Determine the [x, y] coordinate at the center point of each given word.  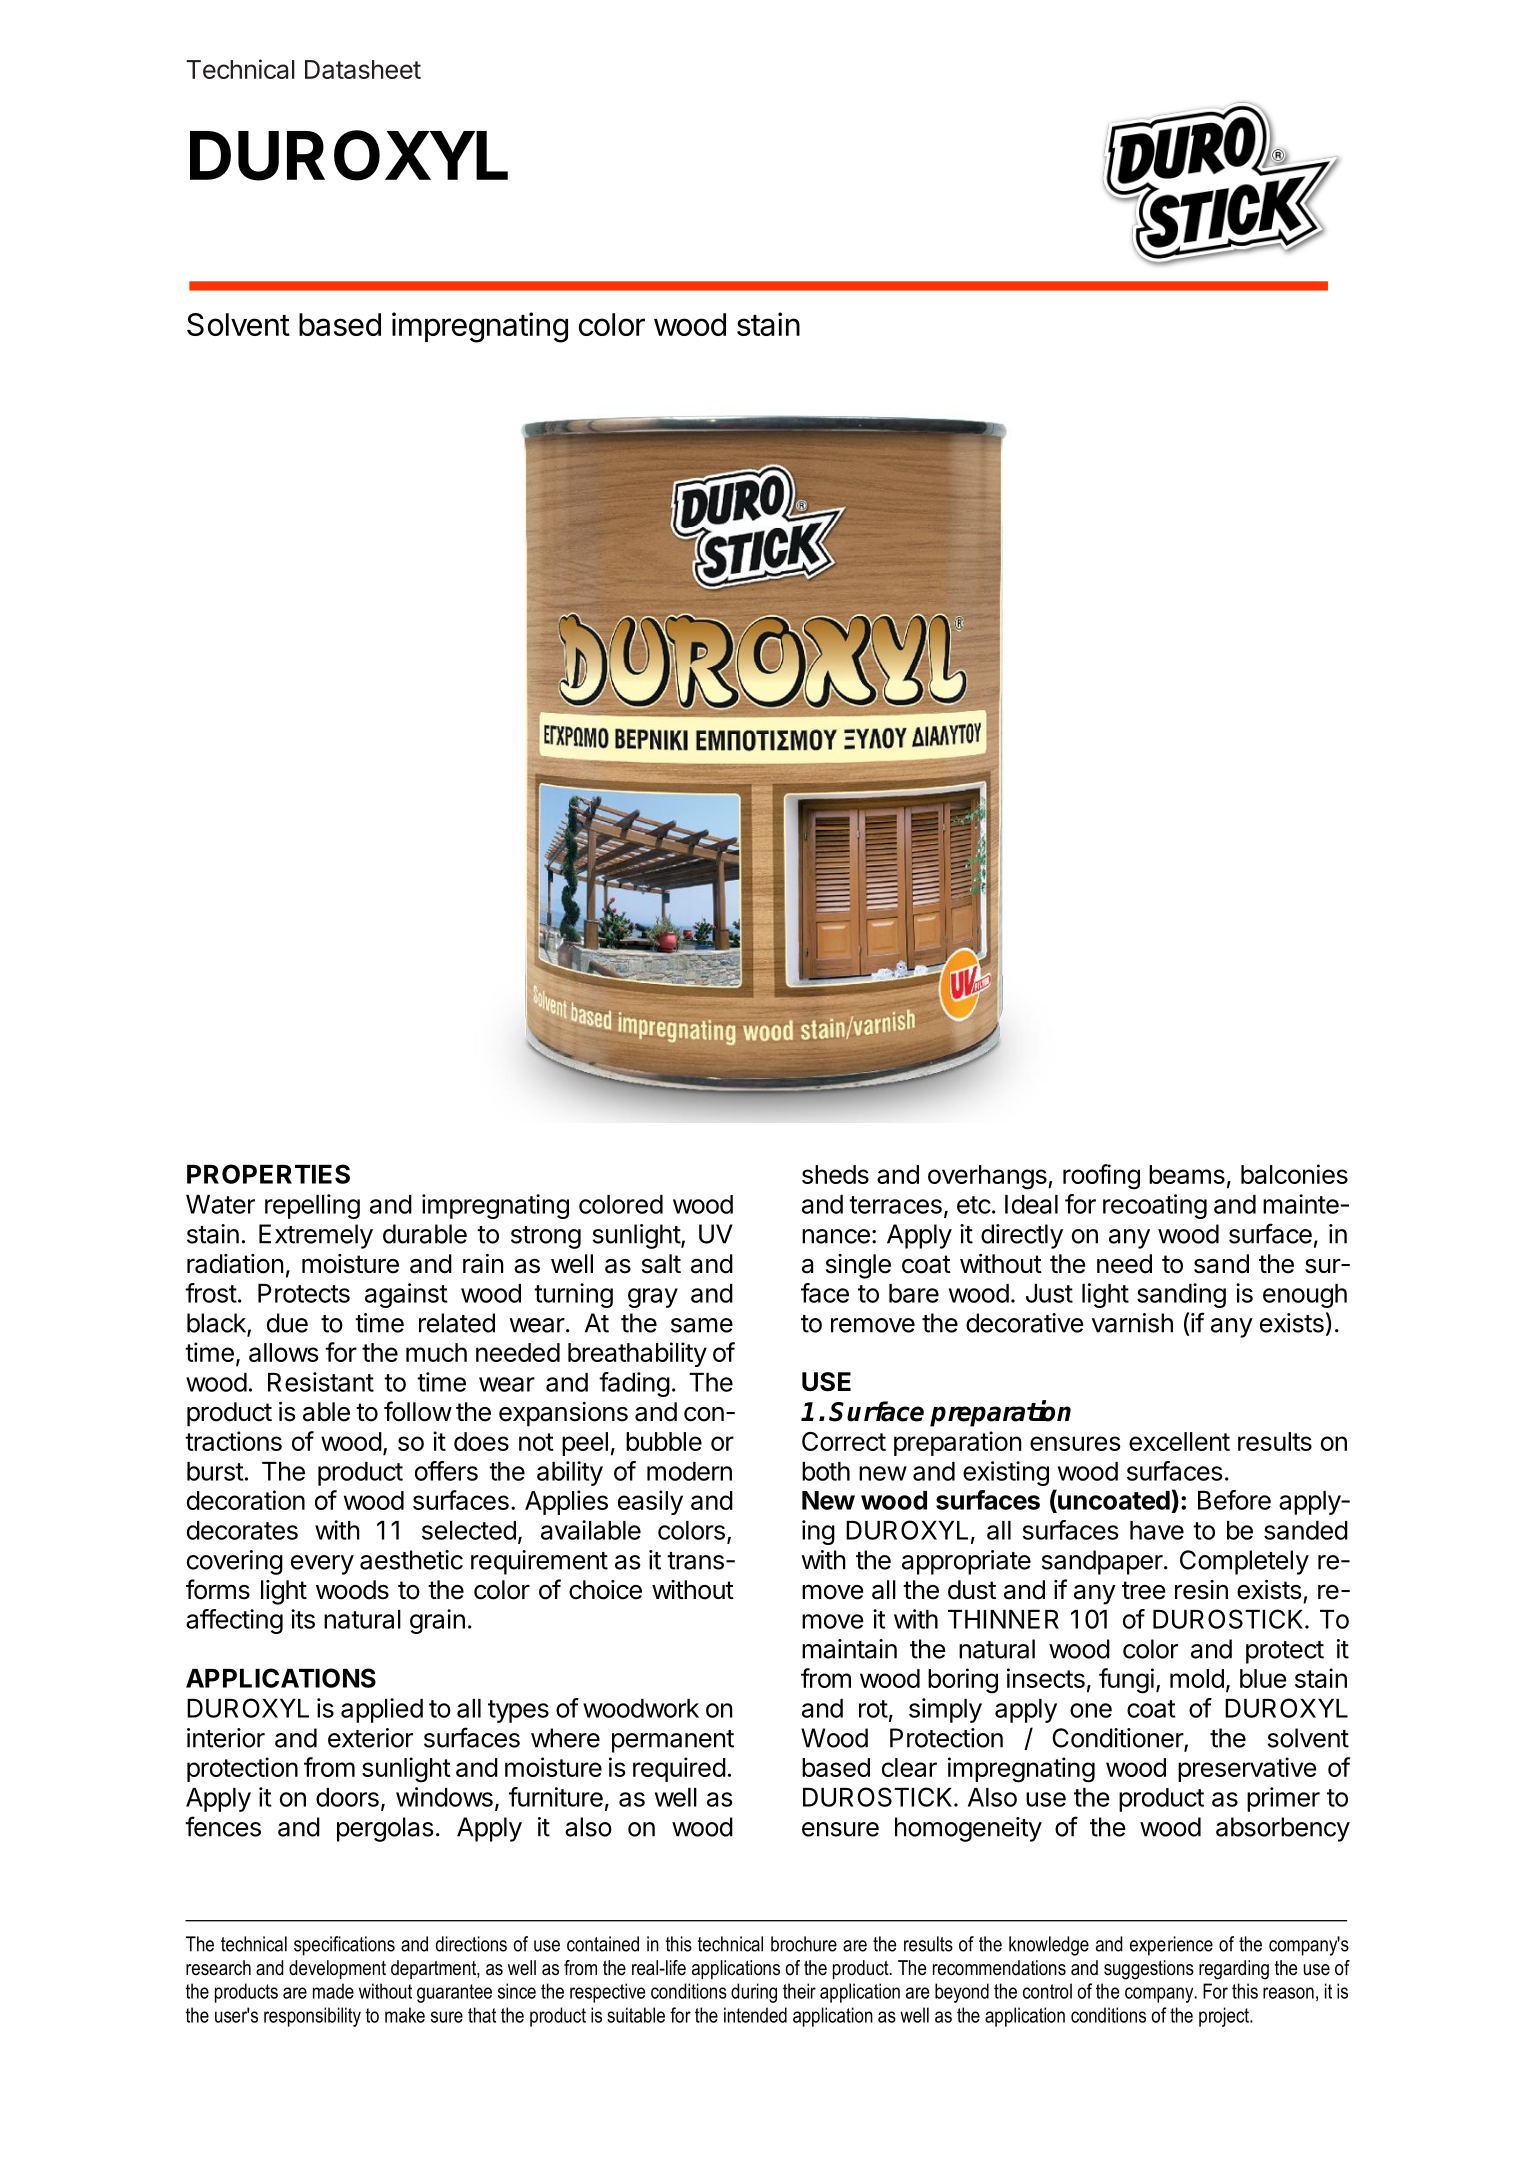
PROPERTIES [268, 1174]
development [337, 1969]
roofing [1101, 1177]
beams [1187, 1174]
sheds [835, 1174]
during [754, 1993]
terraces [895, 1205]
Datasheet [363, 69]
